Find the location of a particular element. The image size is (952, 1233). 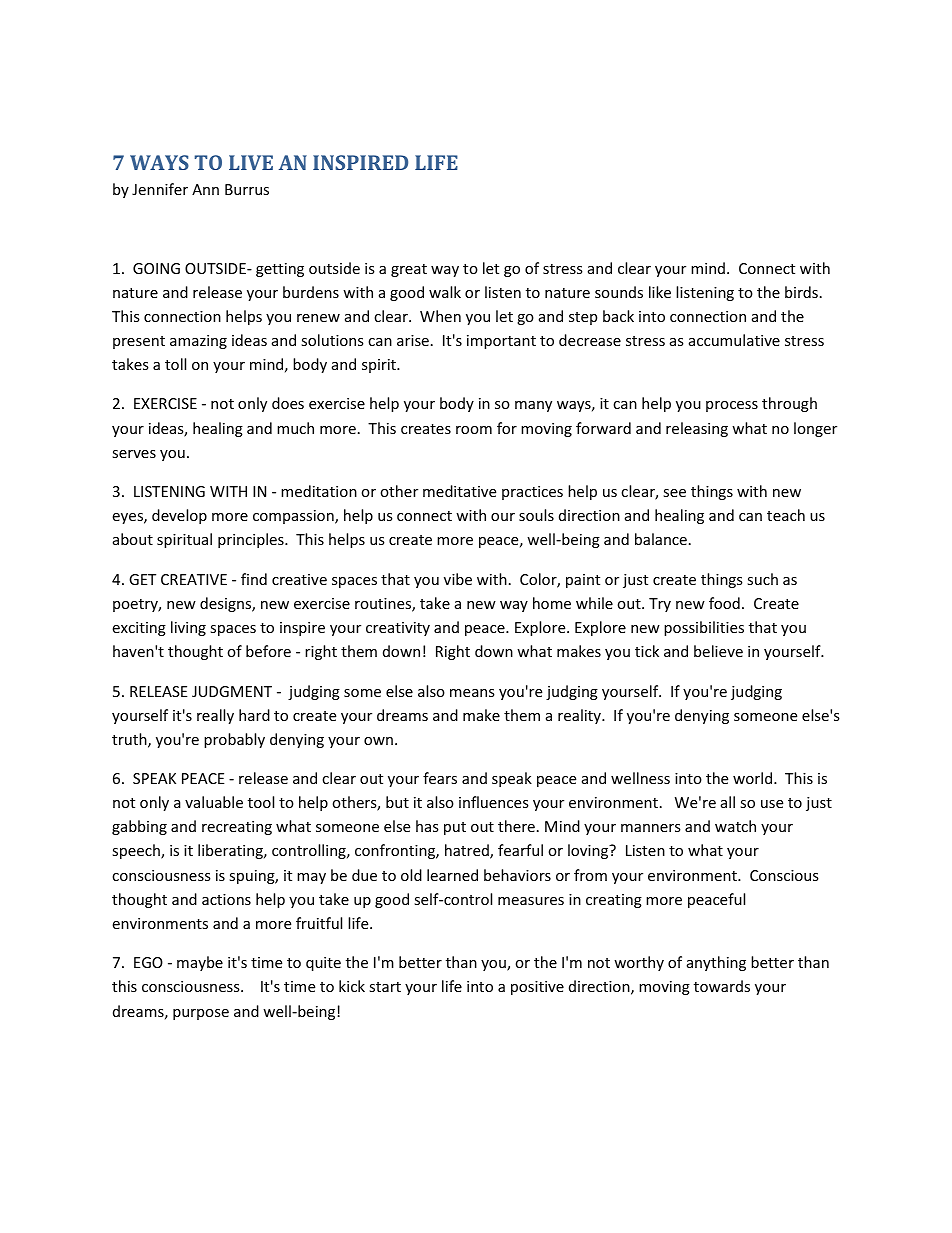

LIVE is located at coordinates (251, 162).
